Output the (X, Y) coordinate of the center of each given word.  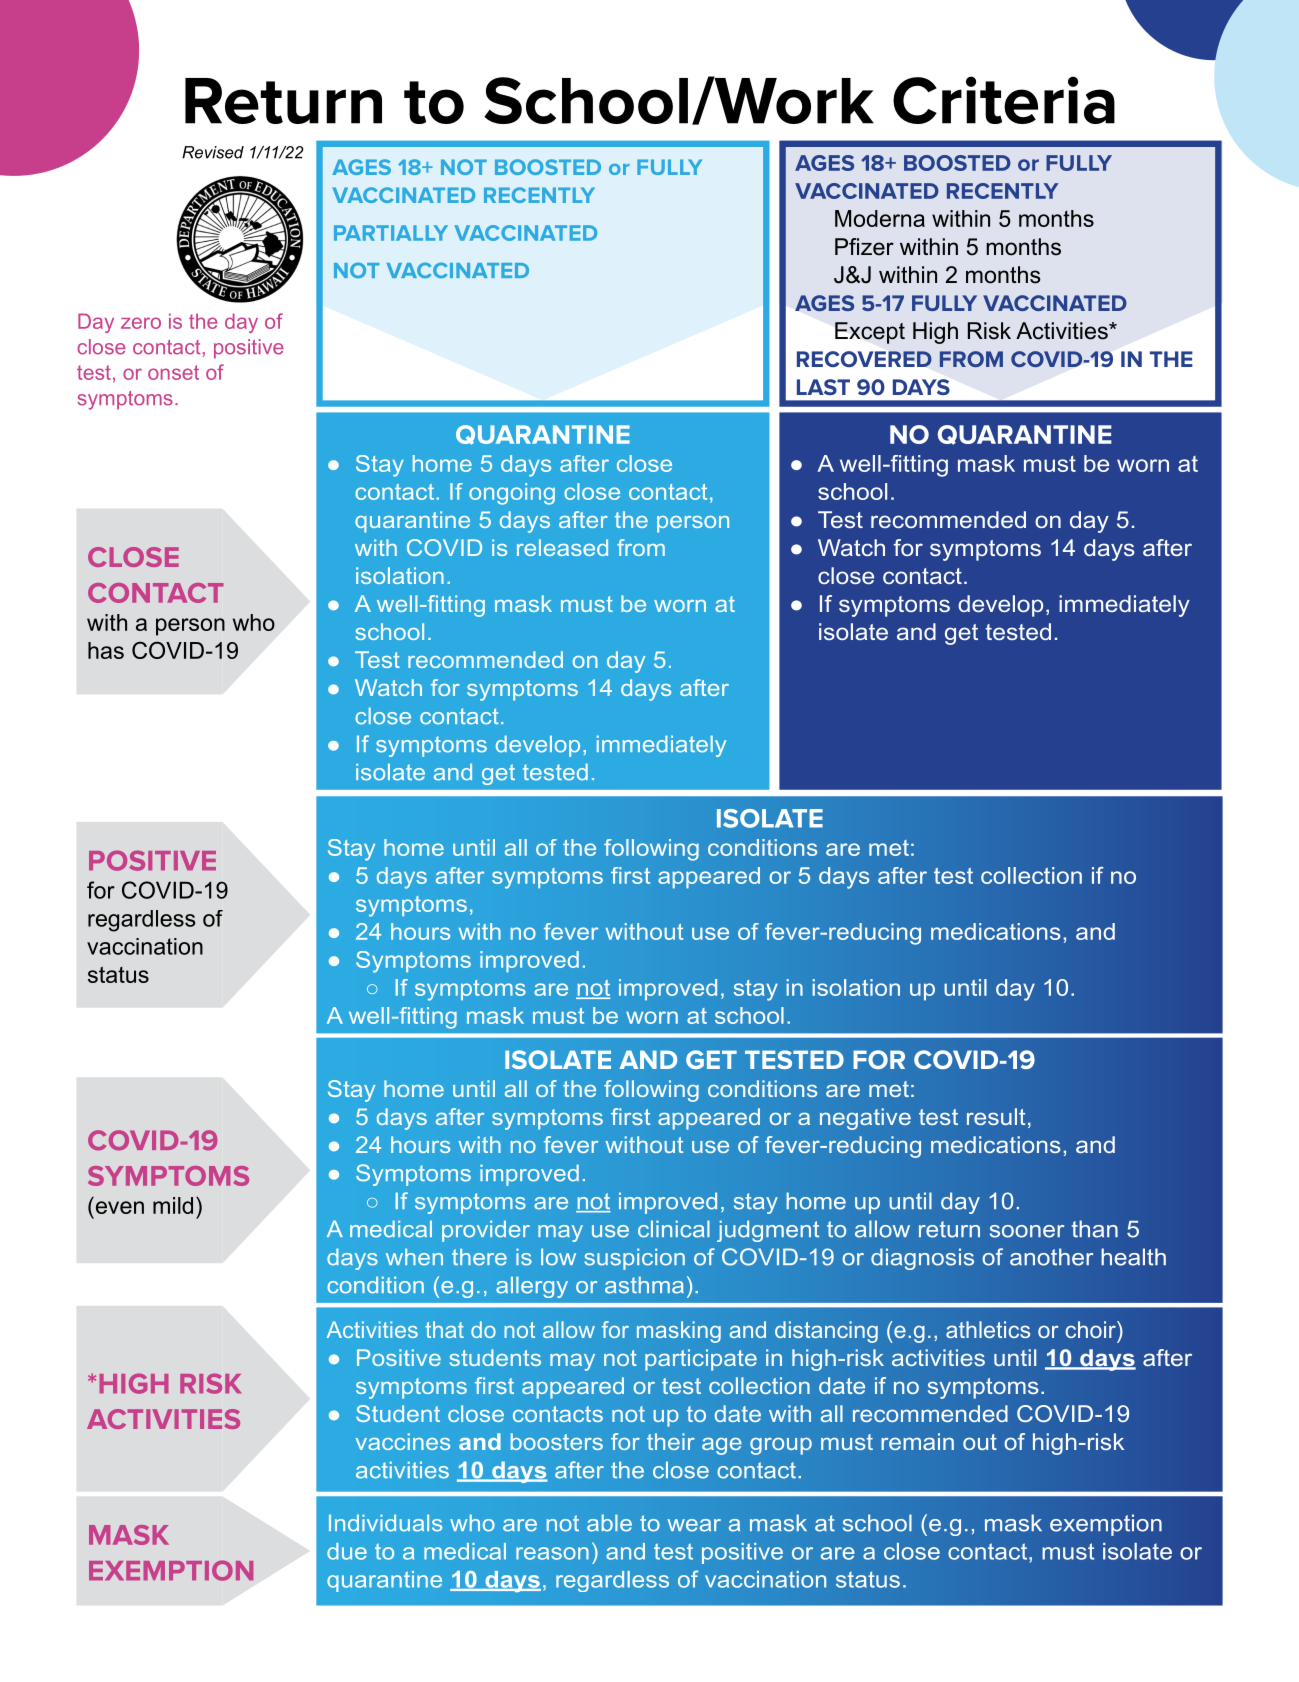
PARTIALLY (391, 233)
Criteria (1004, 100)
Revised (213, 152)
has (106, 650)
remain (917, 1441)
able (609, 1523)
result (996, 1116)
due (347, 1551)
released (562, 547)
